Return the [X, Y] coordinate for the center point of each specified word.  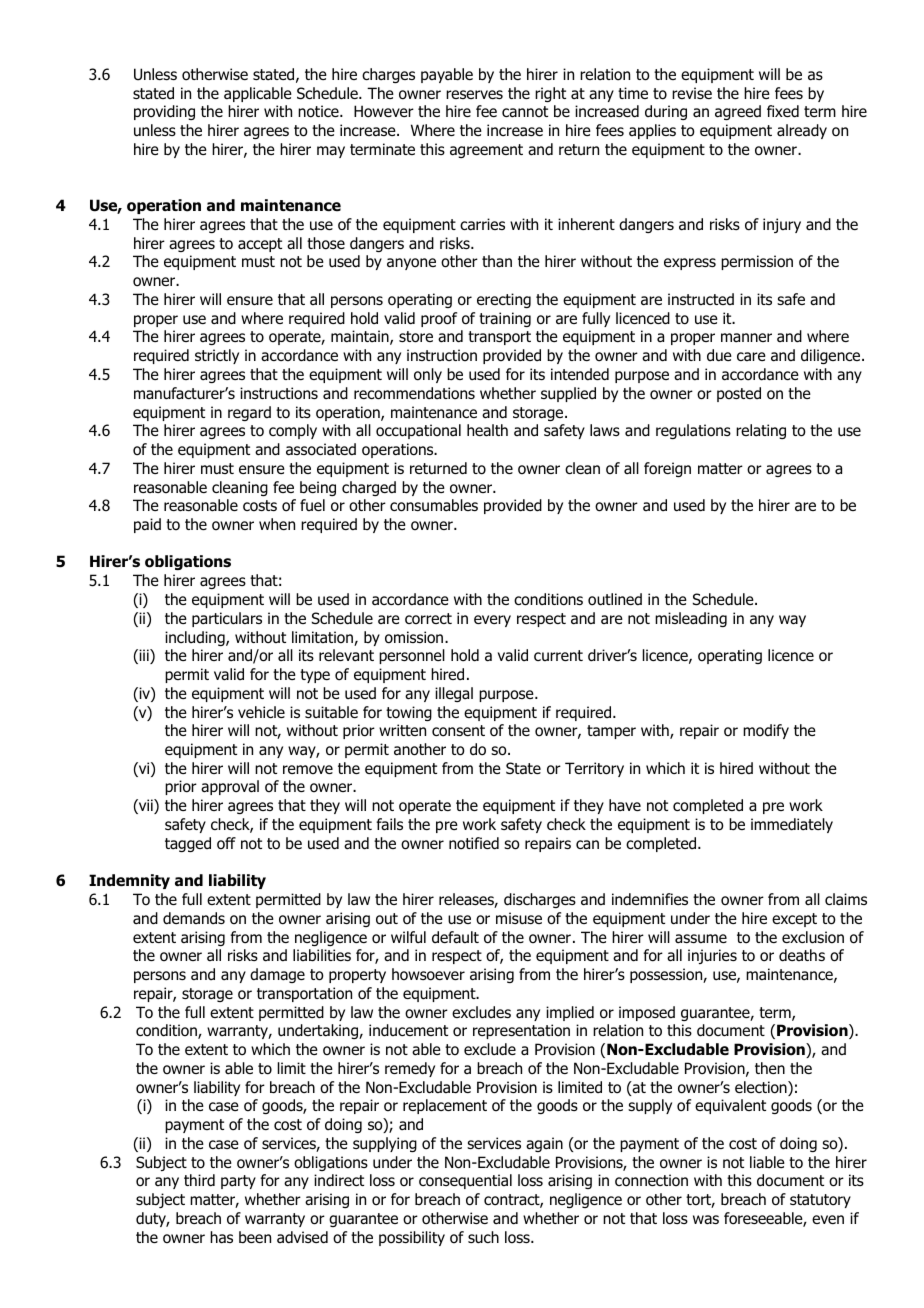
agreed [738, 112]
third [199, 1180]
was [706, 1220]
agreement [486, 151]
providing [164, 112]
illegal [454, 694]
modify [766, 731]
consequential [465, 1181]
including [196, 638]
